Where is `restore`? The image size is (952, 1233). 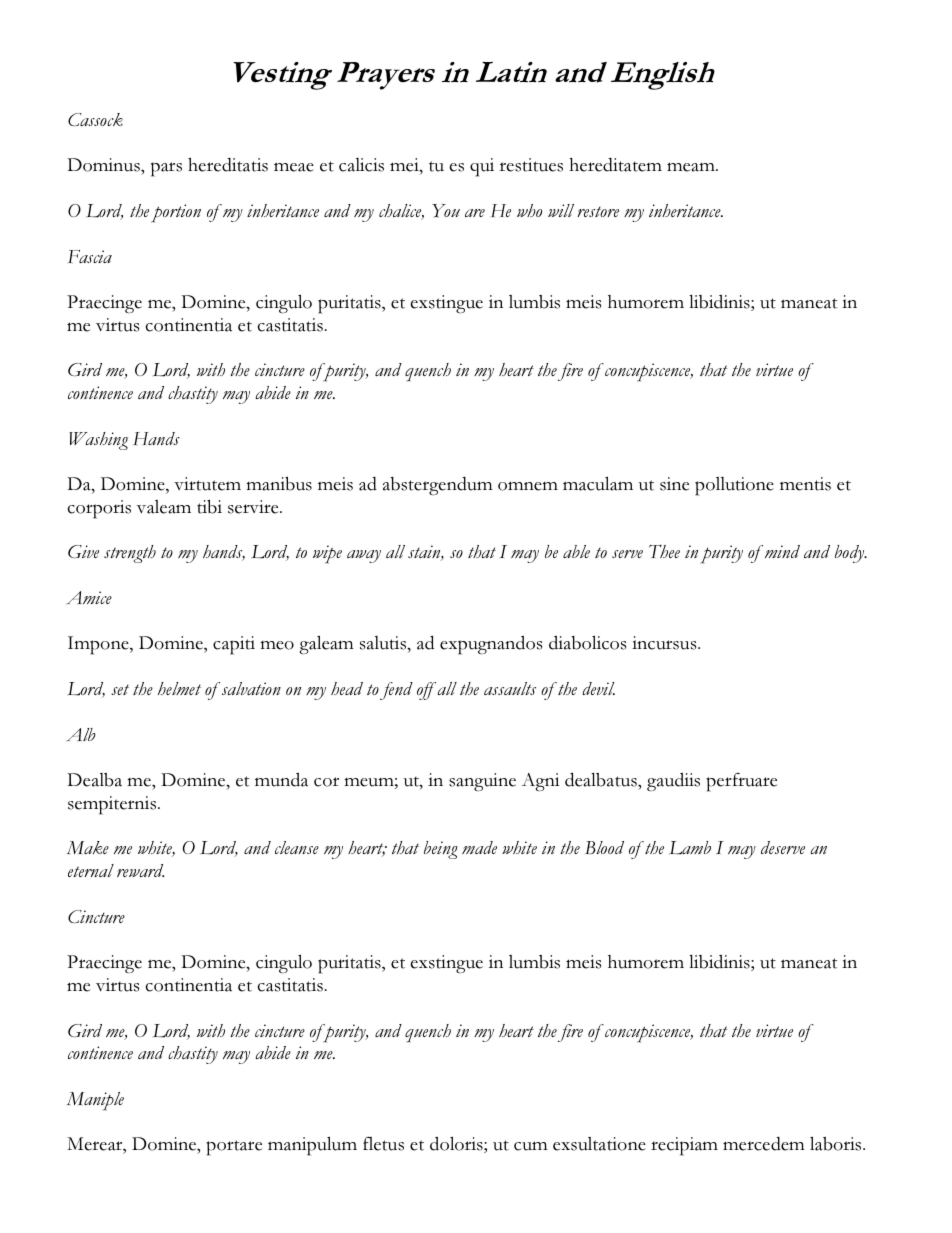 restore is located at coordinates (598, 211).
